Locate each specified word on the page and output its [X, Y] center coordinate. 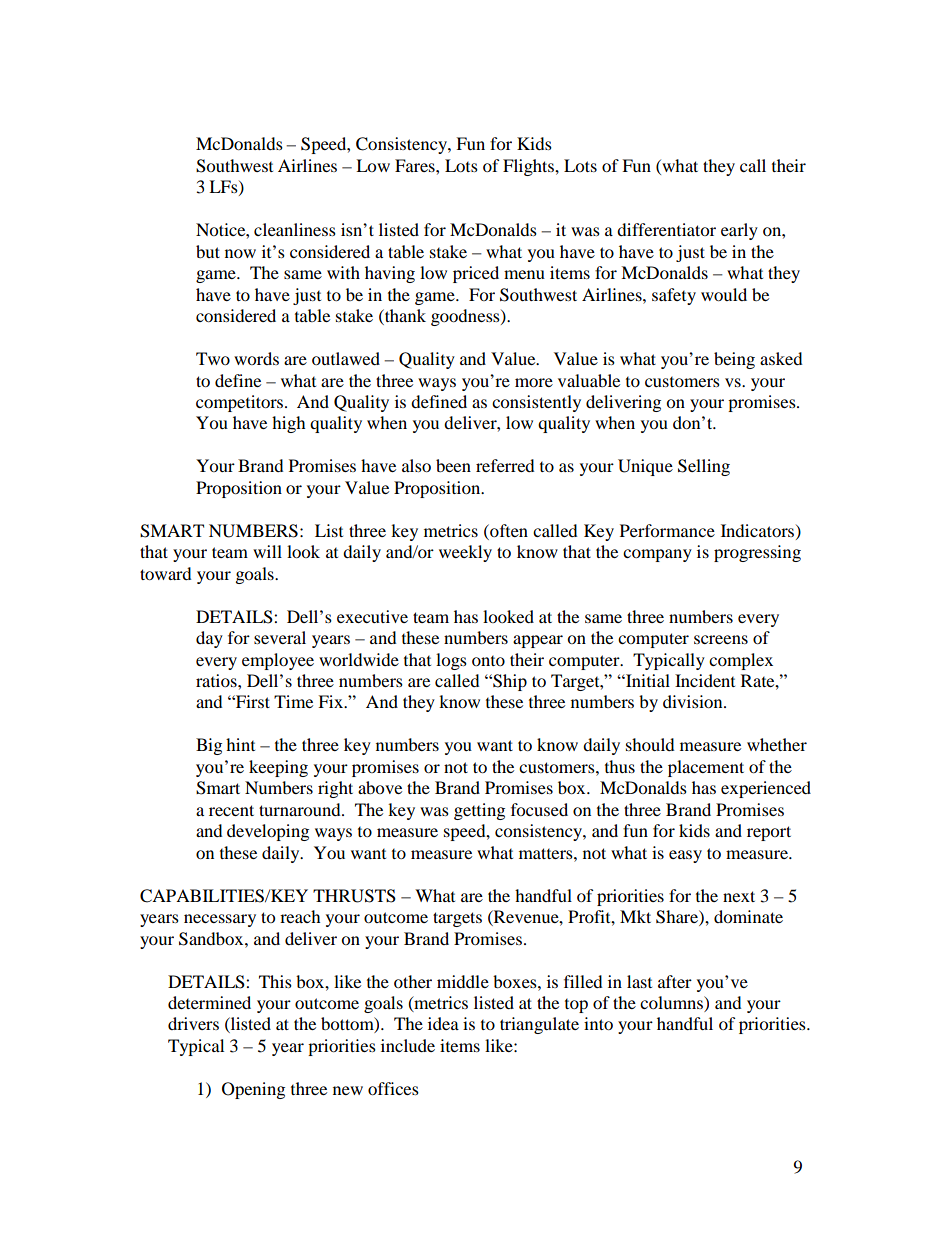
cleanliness [295, 229]
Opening [253, 1090]
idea [443, 1023]
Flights [529, 167]
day [209, 639]
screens [721, 639]
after [675, 981]
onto [488, 661]
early [739, 231]
